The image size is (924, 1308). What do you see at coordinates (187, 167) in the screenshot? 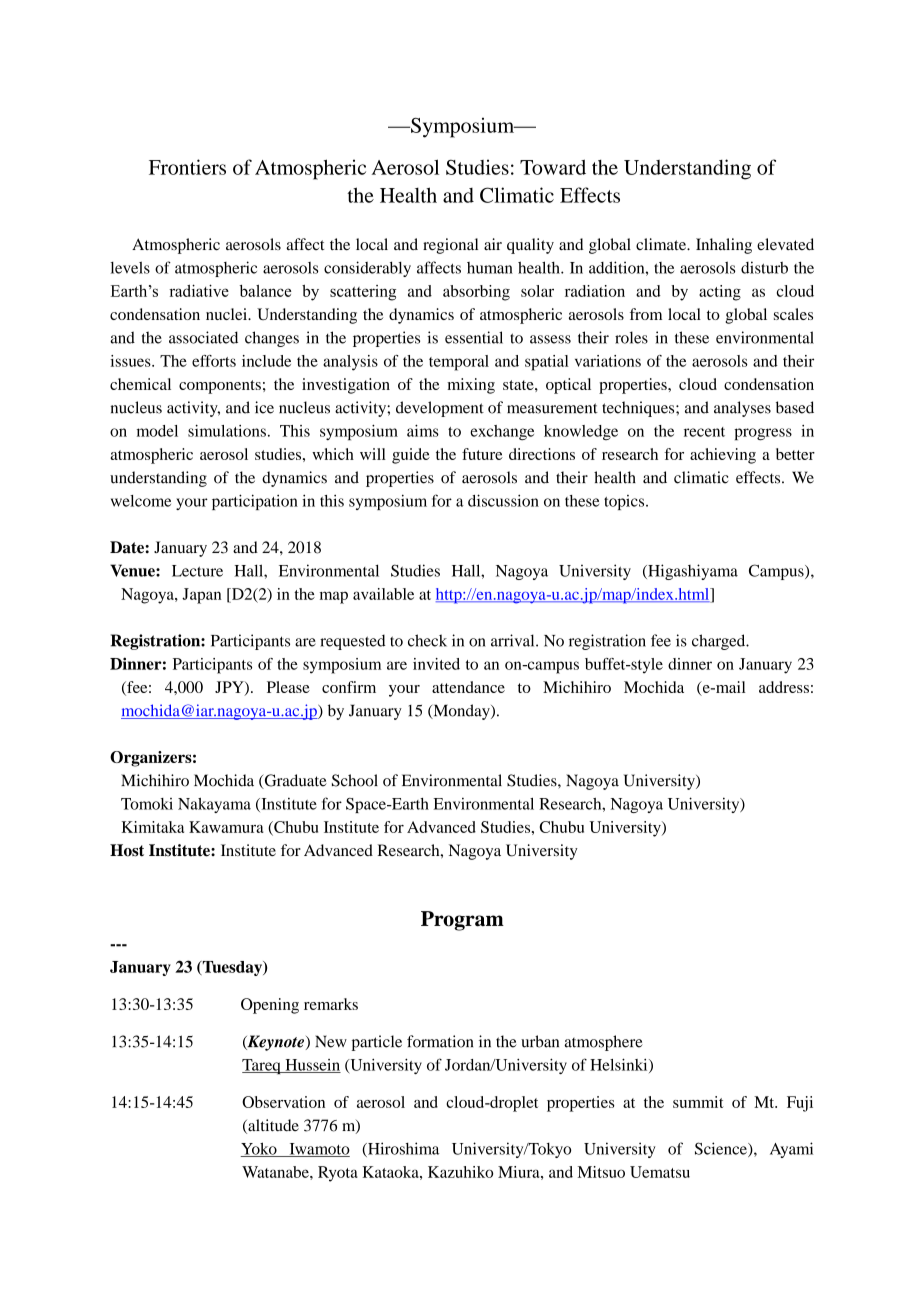
I see `Frontiers` at bounding box center [187, 167].
